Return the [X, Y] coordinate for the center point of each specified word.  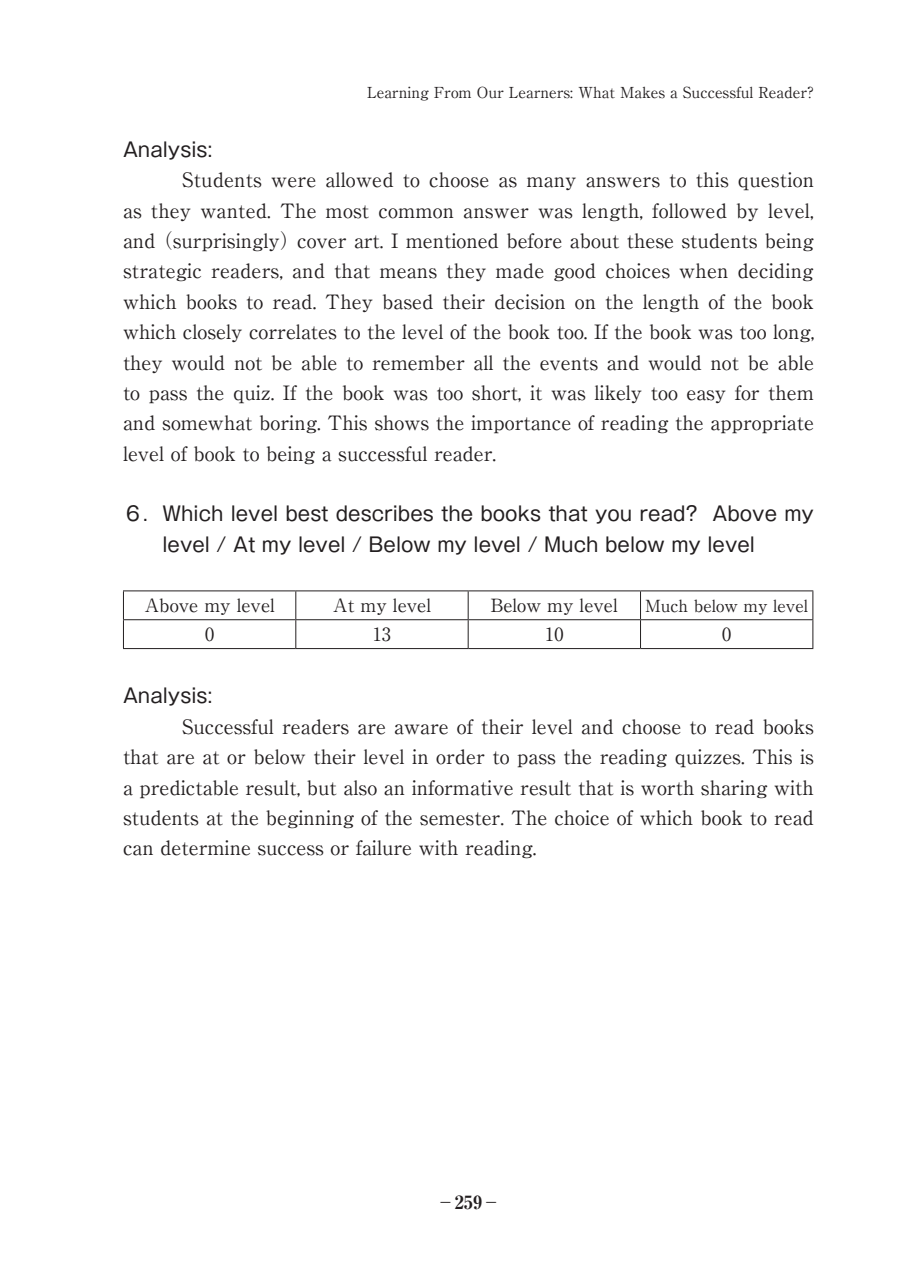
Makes [643, 93]
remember [418, 363]
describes [384, 513]
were [294, 182]
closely [212, 333]
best [307, 513]
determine [205, 848]
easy [706, 396]
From [452, 93]
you [613, 516]
